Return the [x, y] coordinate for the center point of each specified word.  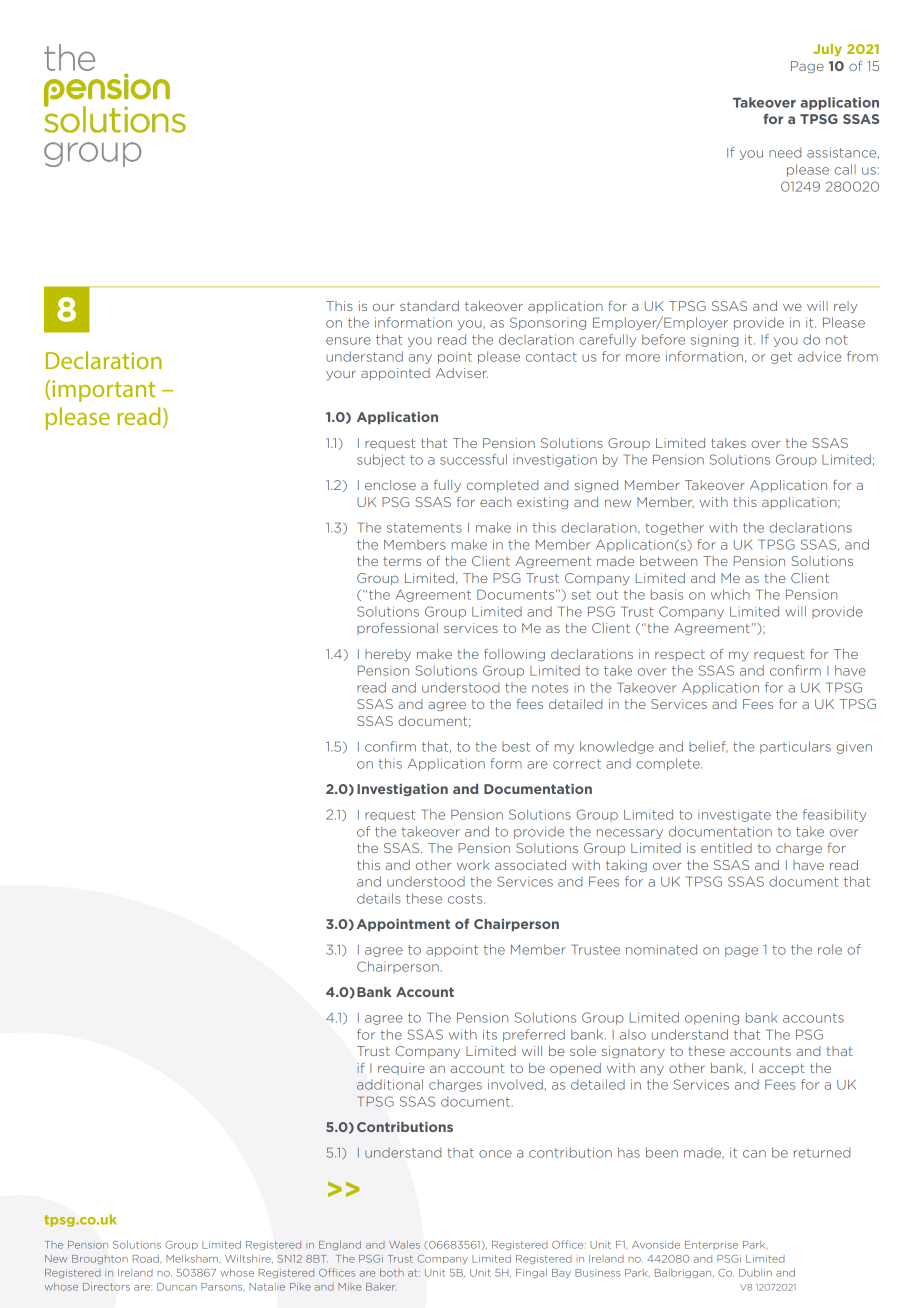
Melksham [193, 1259]
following [514, 655]
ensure [348, 341]
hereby [388, 655]
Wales [404, 1245]
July [827, 50]
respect [680, 655]
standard [429, 306]
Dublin [755, 1273]
